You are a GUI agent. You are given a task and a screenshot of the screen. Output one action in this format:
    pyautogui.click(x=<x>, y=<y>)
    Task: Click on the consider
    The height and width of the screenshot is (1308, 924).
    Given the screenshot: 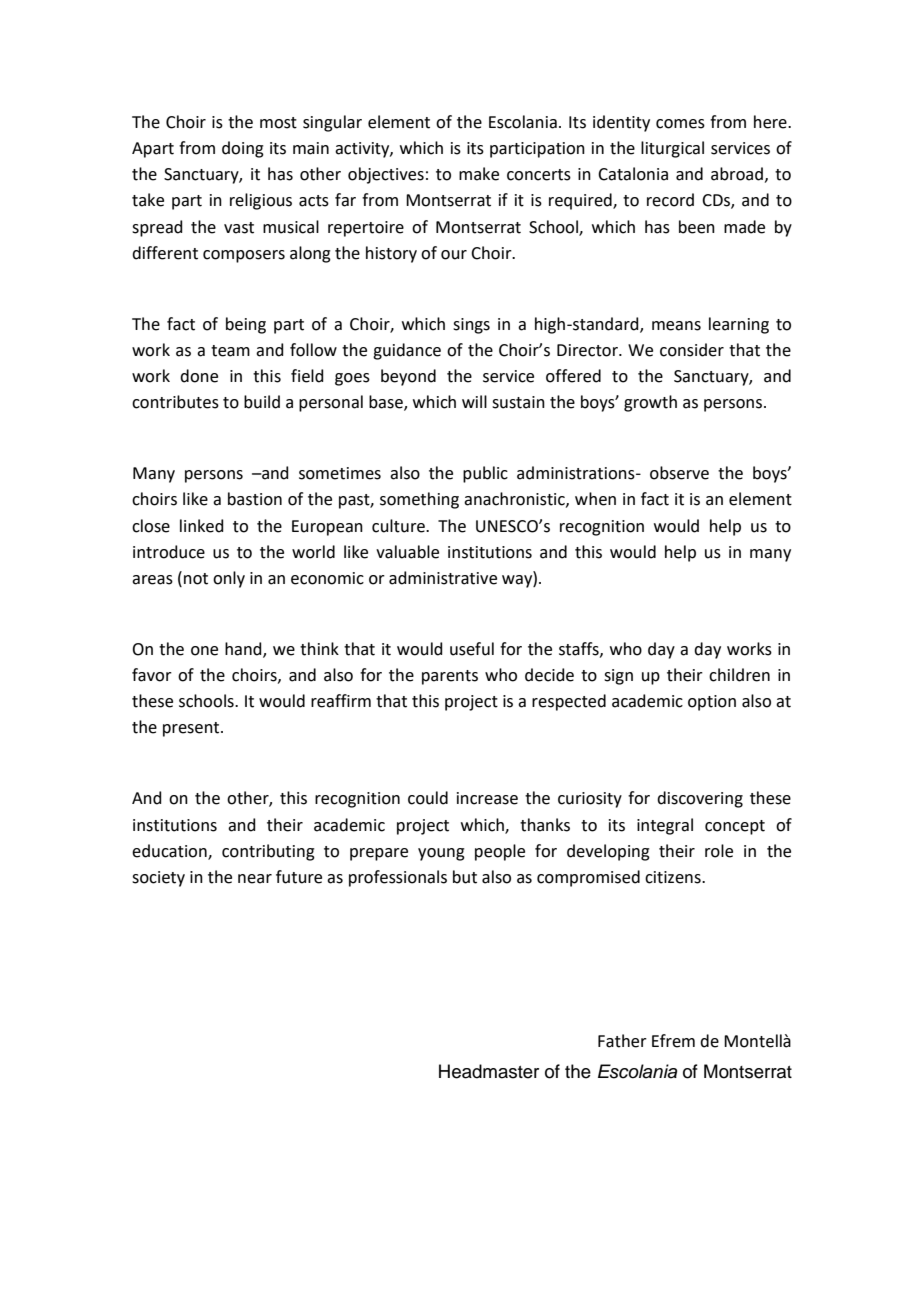 What is the action you would take?
    pyautogui.click(x=692, y=350)
